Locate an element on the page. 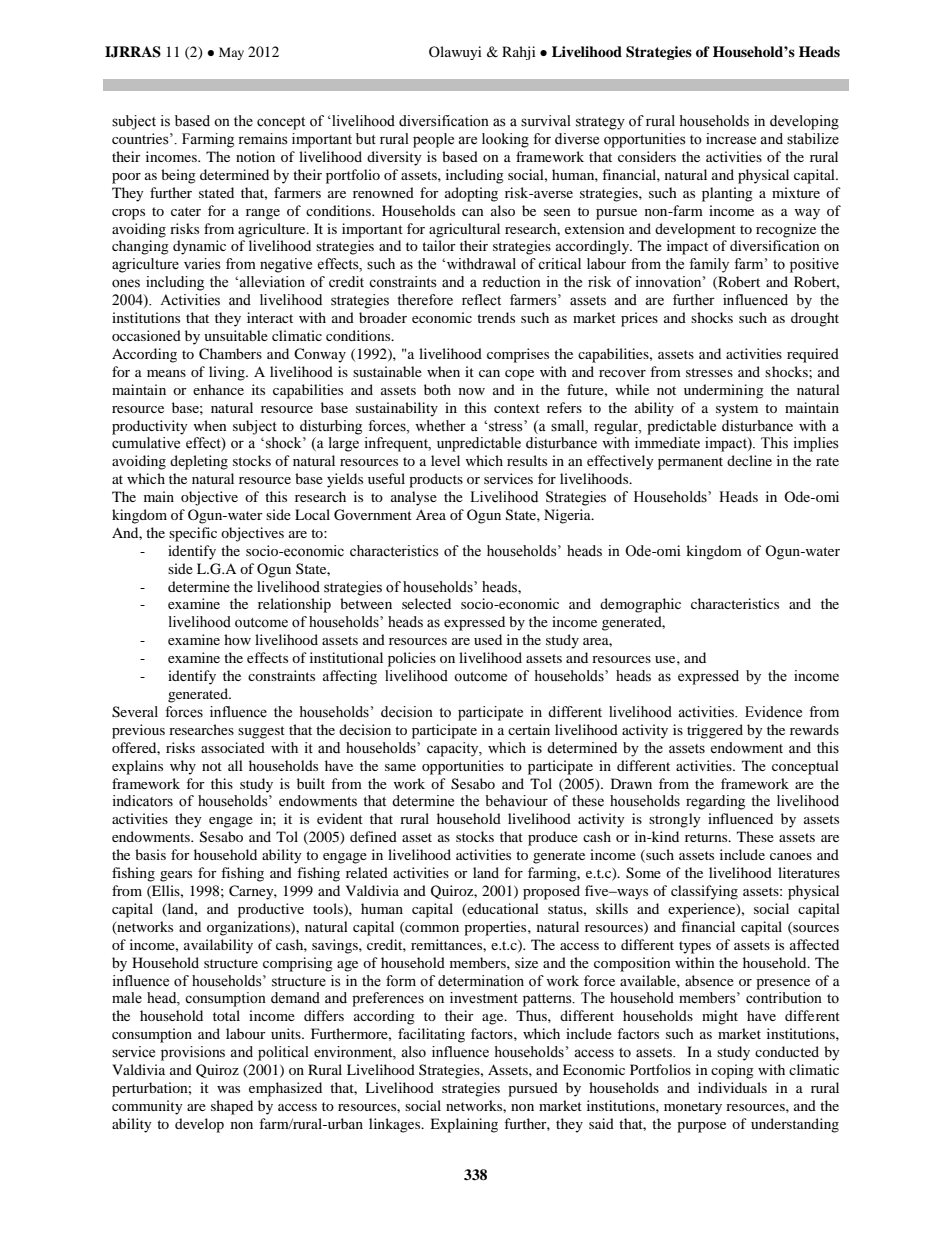  Explaining is located at coordinates (464, 1125).
